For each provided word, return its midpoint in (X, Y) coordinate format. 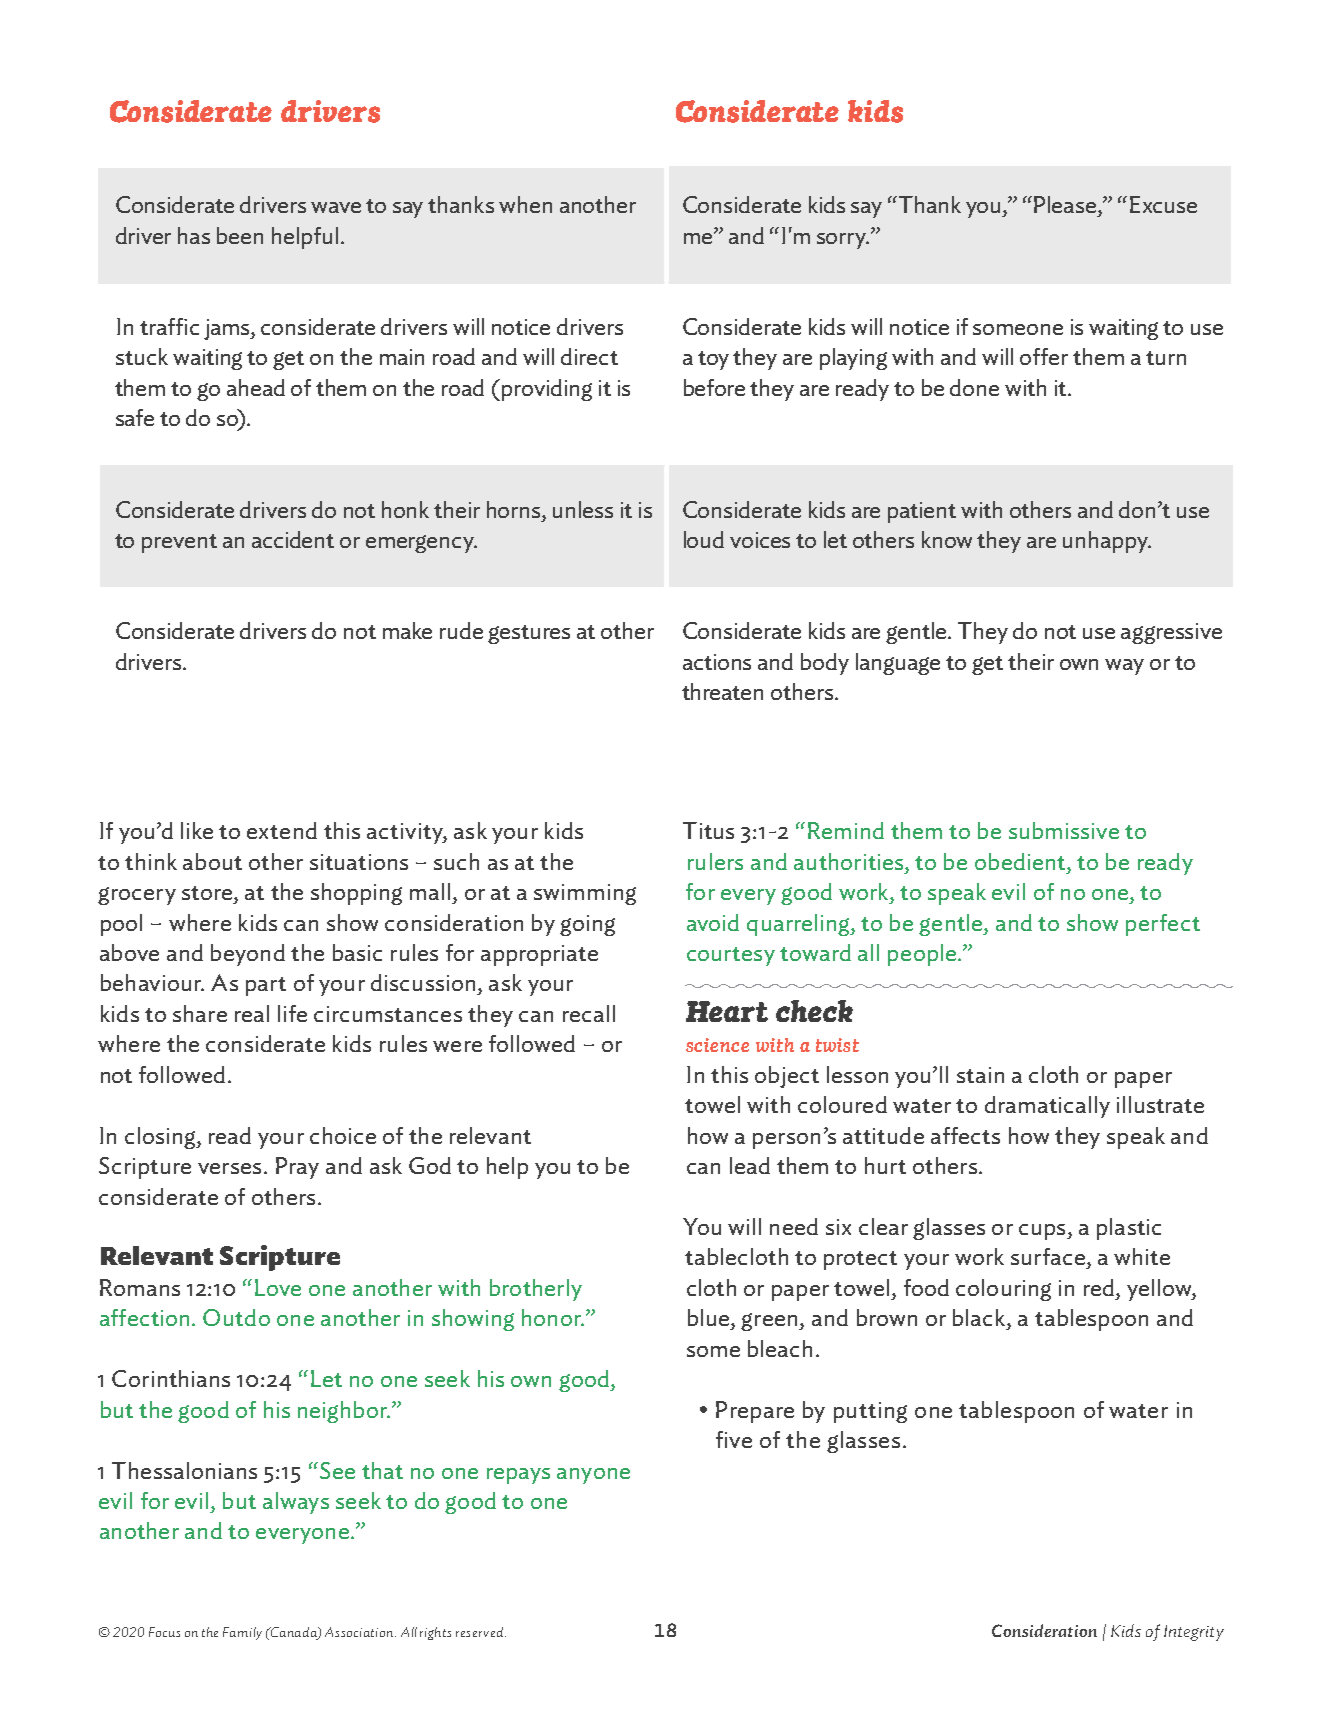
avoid (713, 922)
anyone (593, 1476)
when (525, 204)
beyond (248, 955)
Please (1066, 204)
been (240, 235)
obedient (1021, 861)
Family (242, 1633)
